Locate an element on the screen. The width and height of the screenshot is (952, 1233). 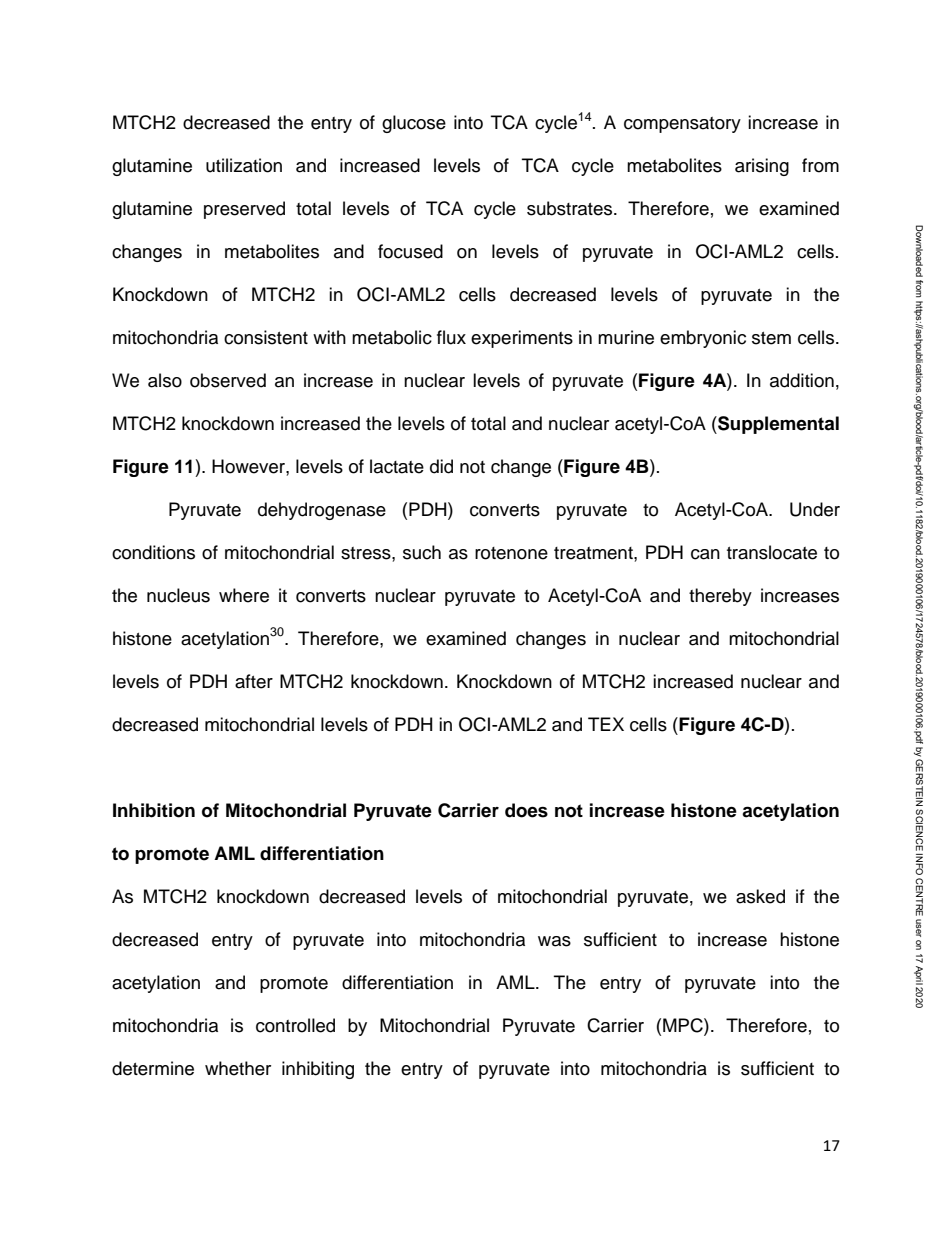
was is located at coordinates (554, 941).
